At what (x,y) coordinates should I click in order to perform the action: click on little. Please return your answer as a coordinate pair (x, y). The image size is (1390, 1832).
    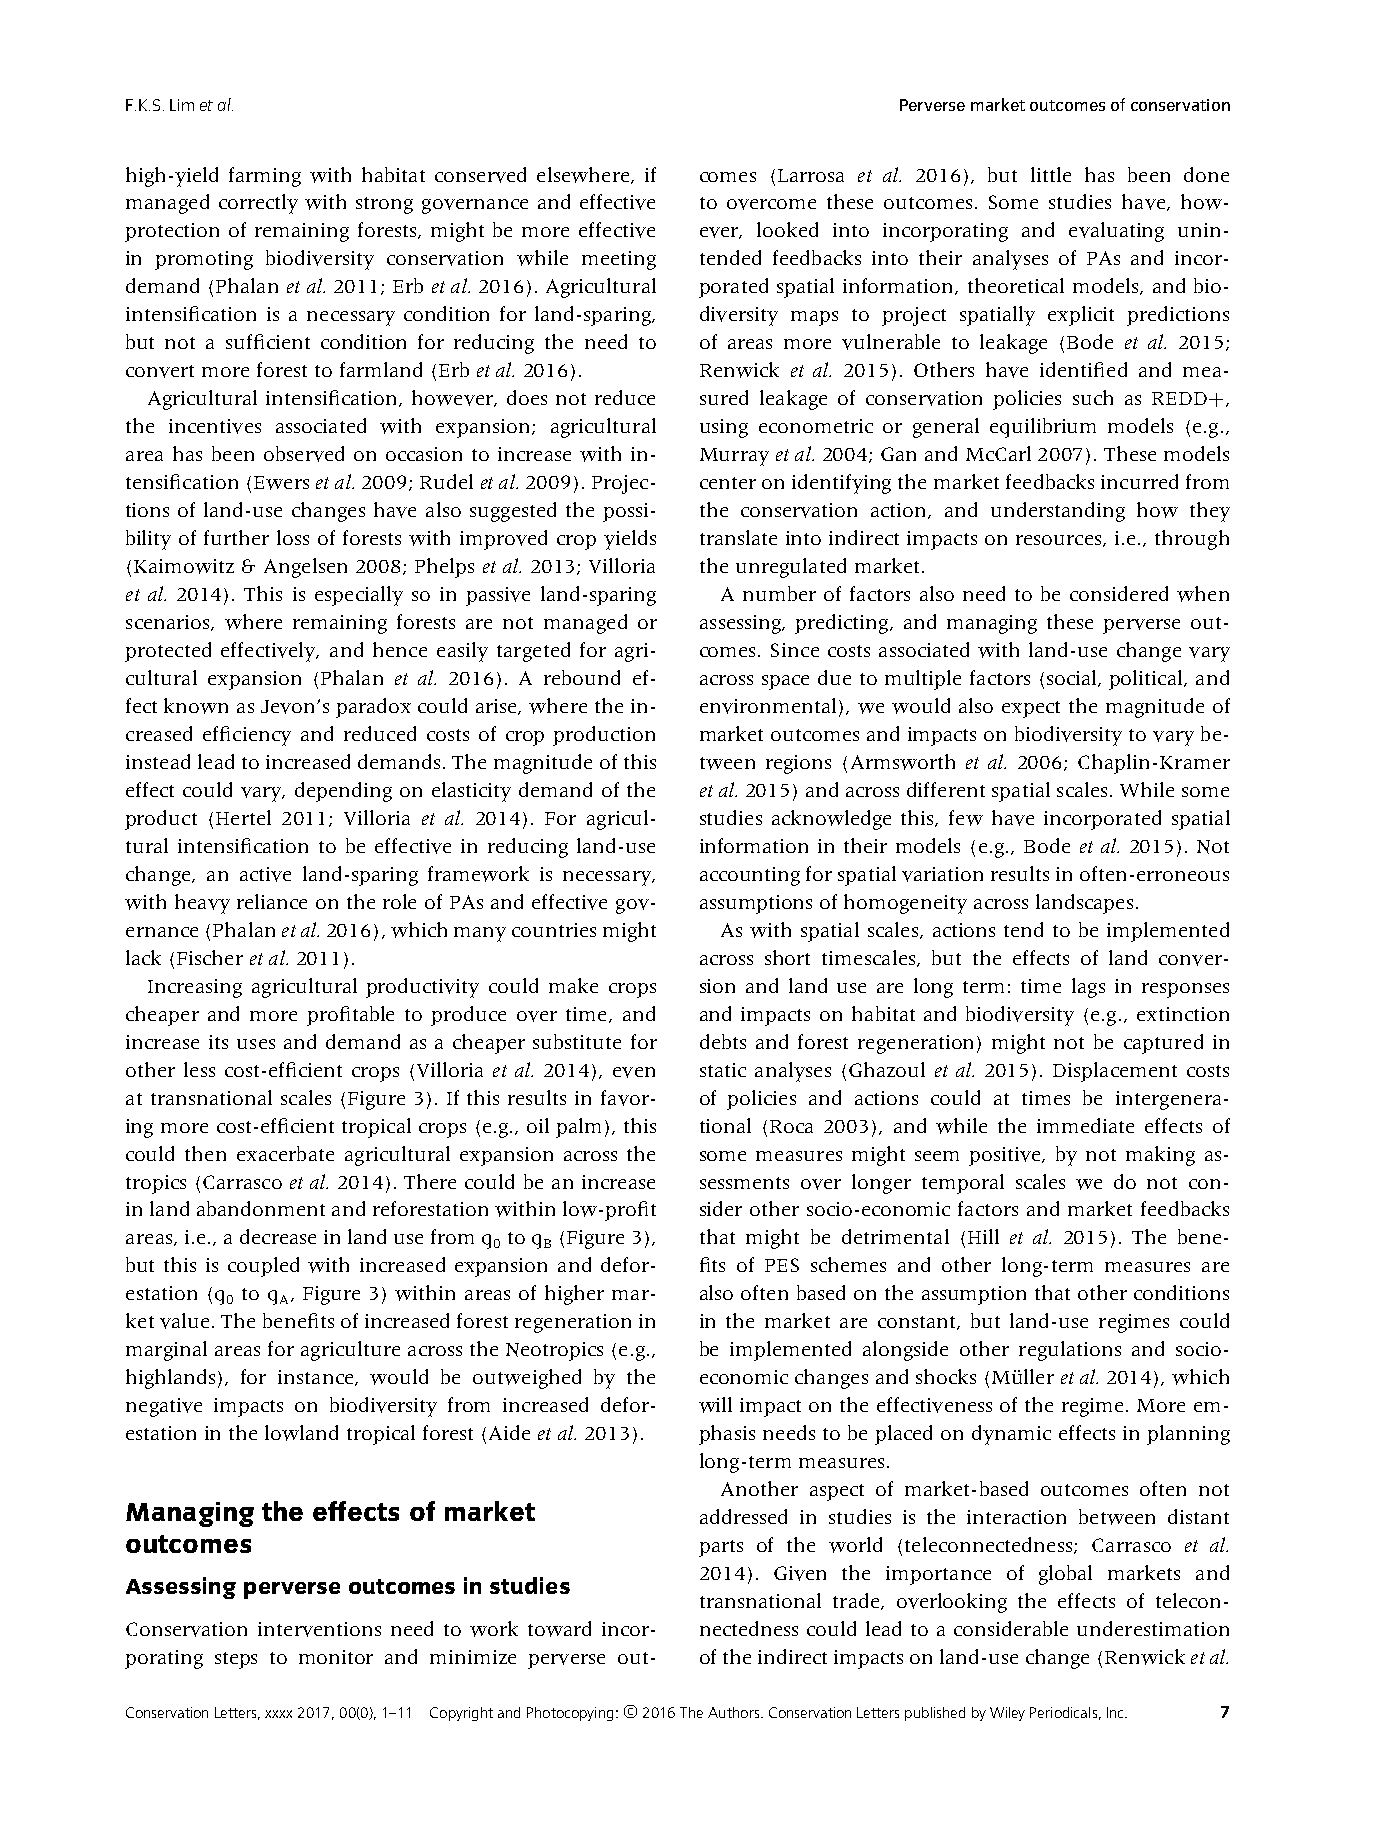
    Looking at the image, I should click on (1051, 174).
